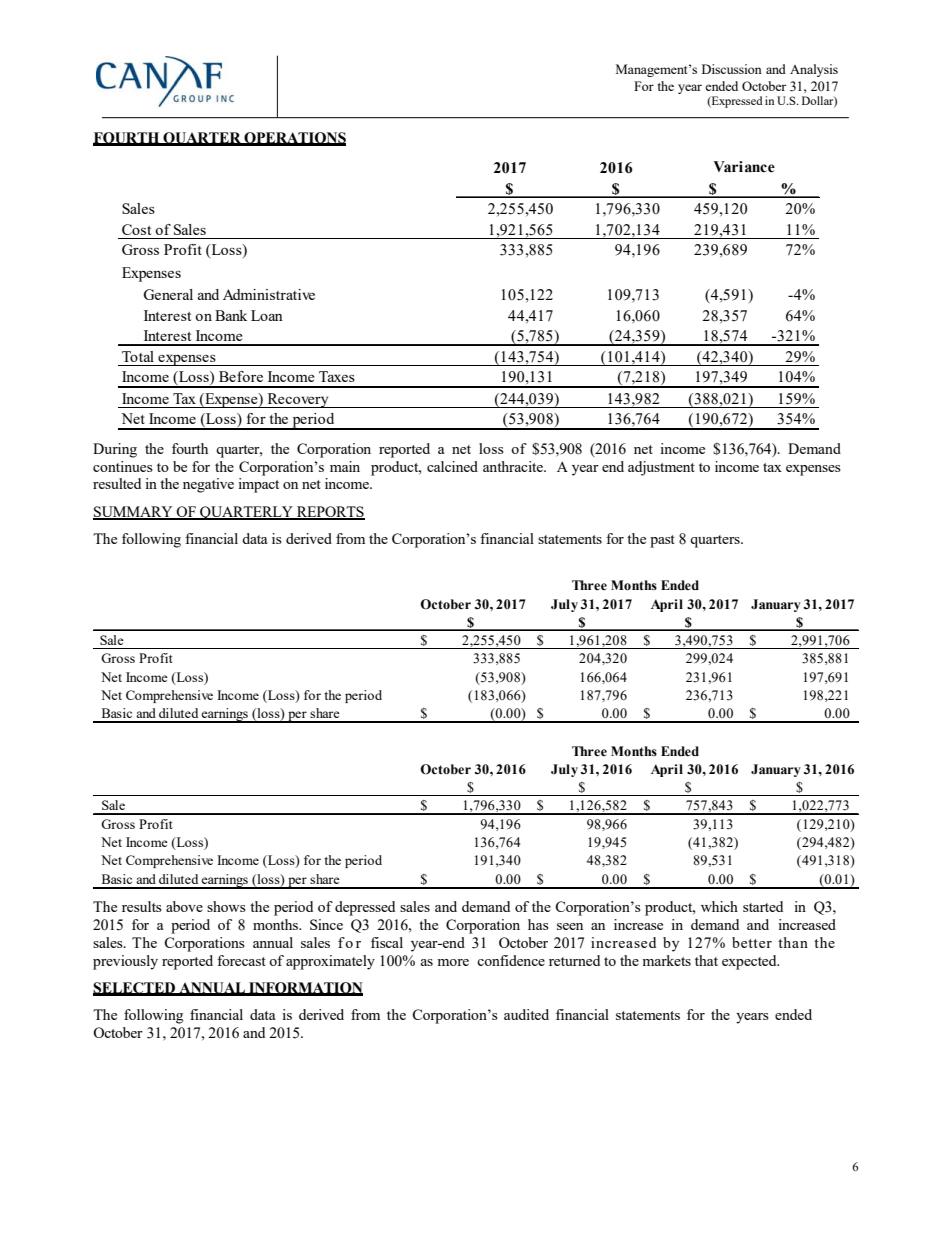  I want to click on more, so click(453, 962).
